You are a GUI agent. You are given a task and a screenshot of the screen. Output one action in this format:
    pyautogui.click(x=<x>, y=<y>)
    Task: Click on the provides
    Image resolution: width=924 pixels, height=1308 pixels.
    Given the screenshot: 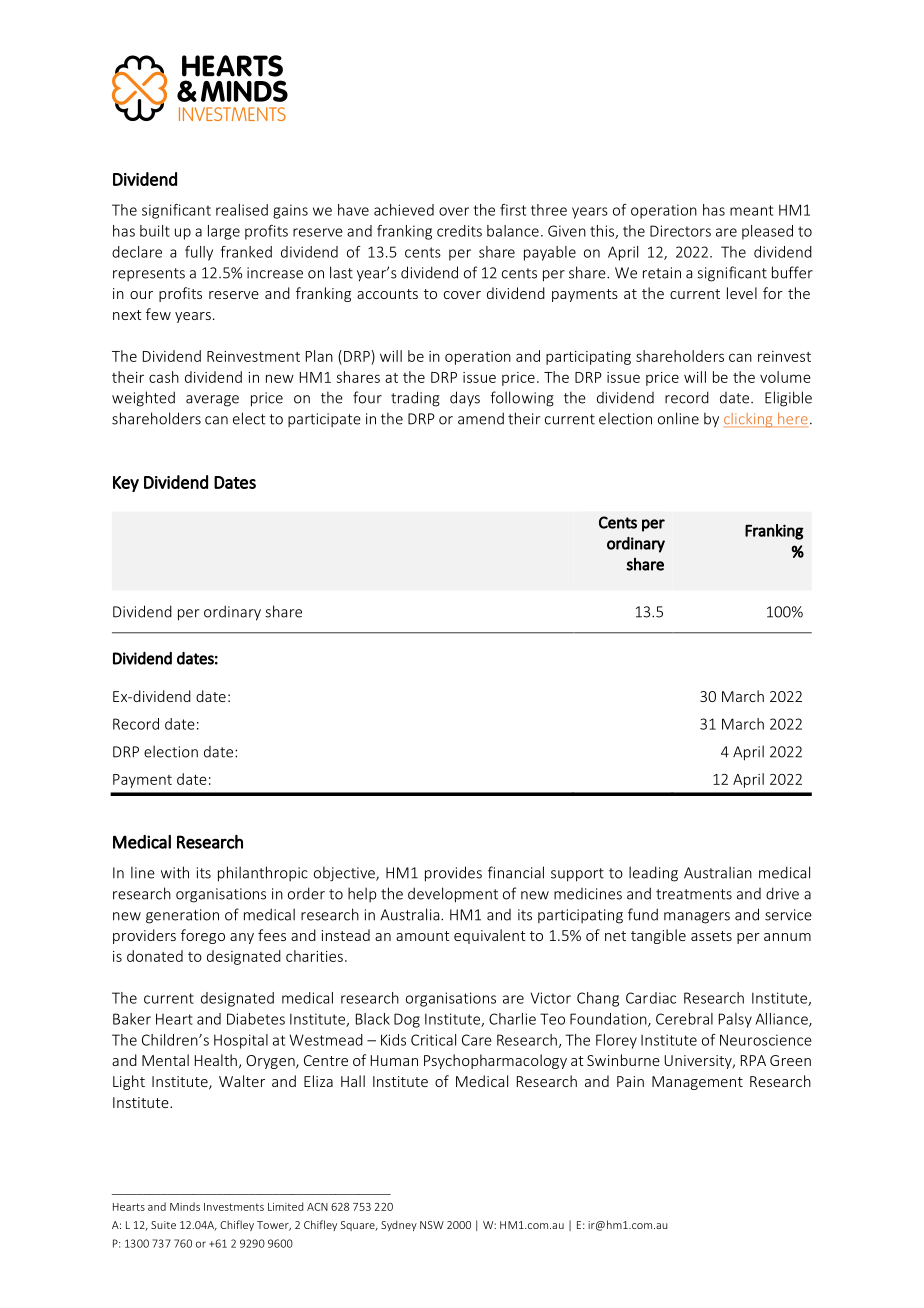 What is the action you would take?
    pyautogui.click(x=453, y=874)
